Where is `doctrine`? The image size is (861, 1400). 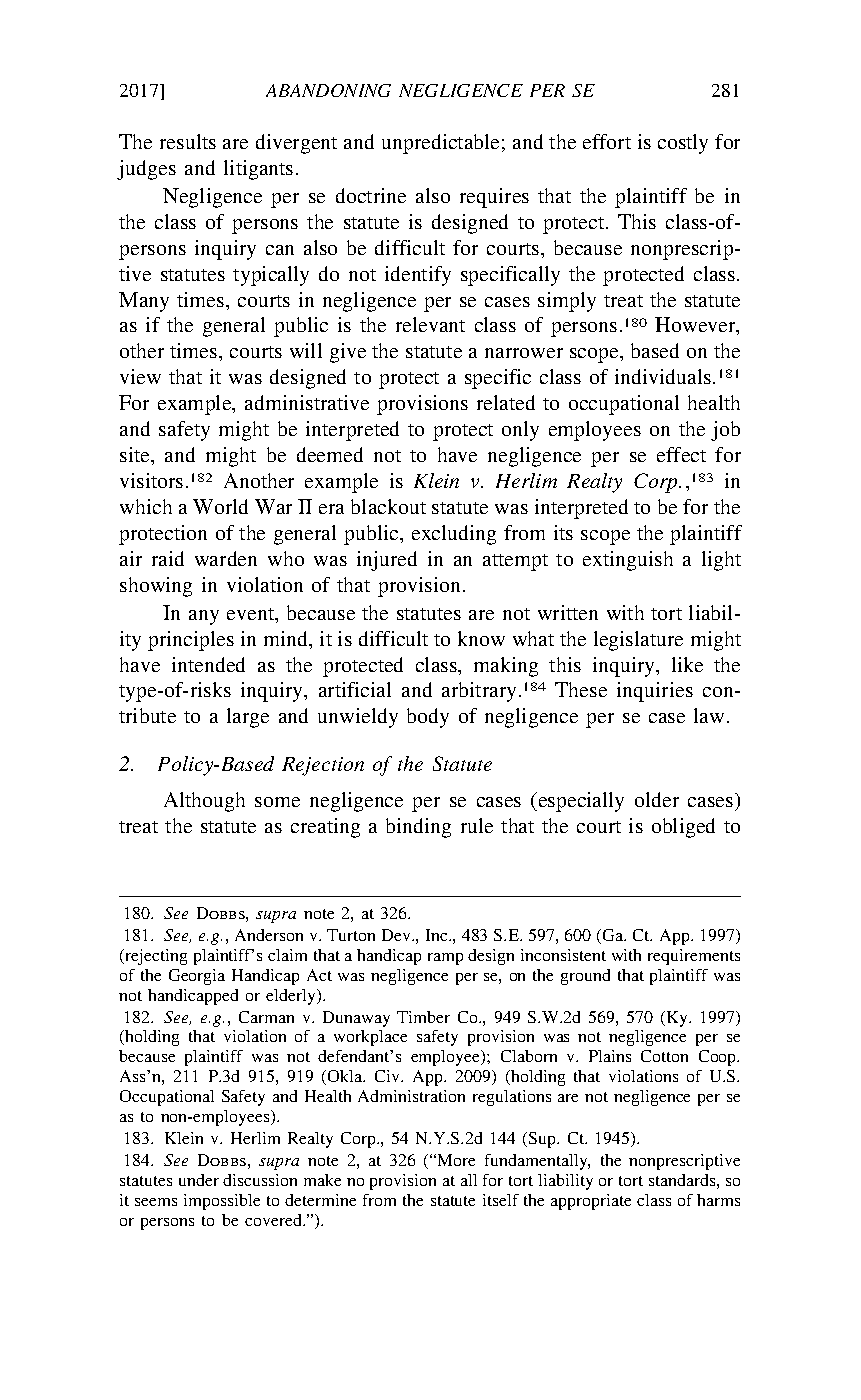 doctrine is located at coordinates (371, 195).
